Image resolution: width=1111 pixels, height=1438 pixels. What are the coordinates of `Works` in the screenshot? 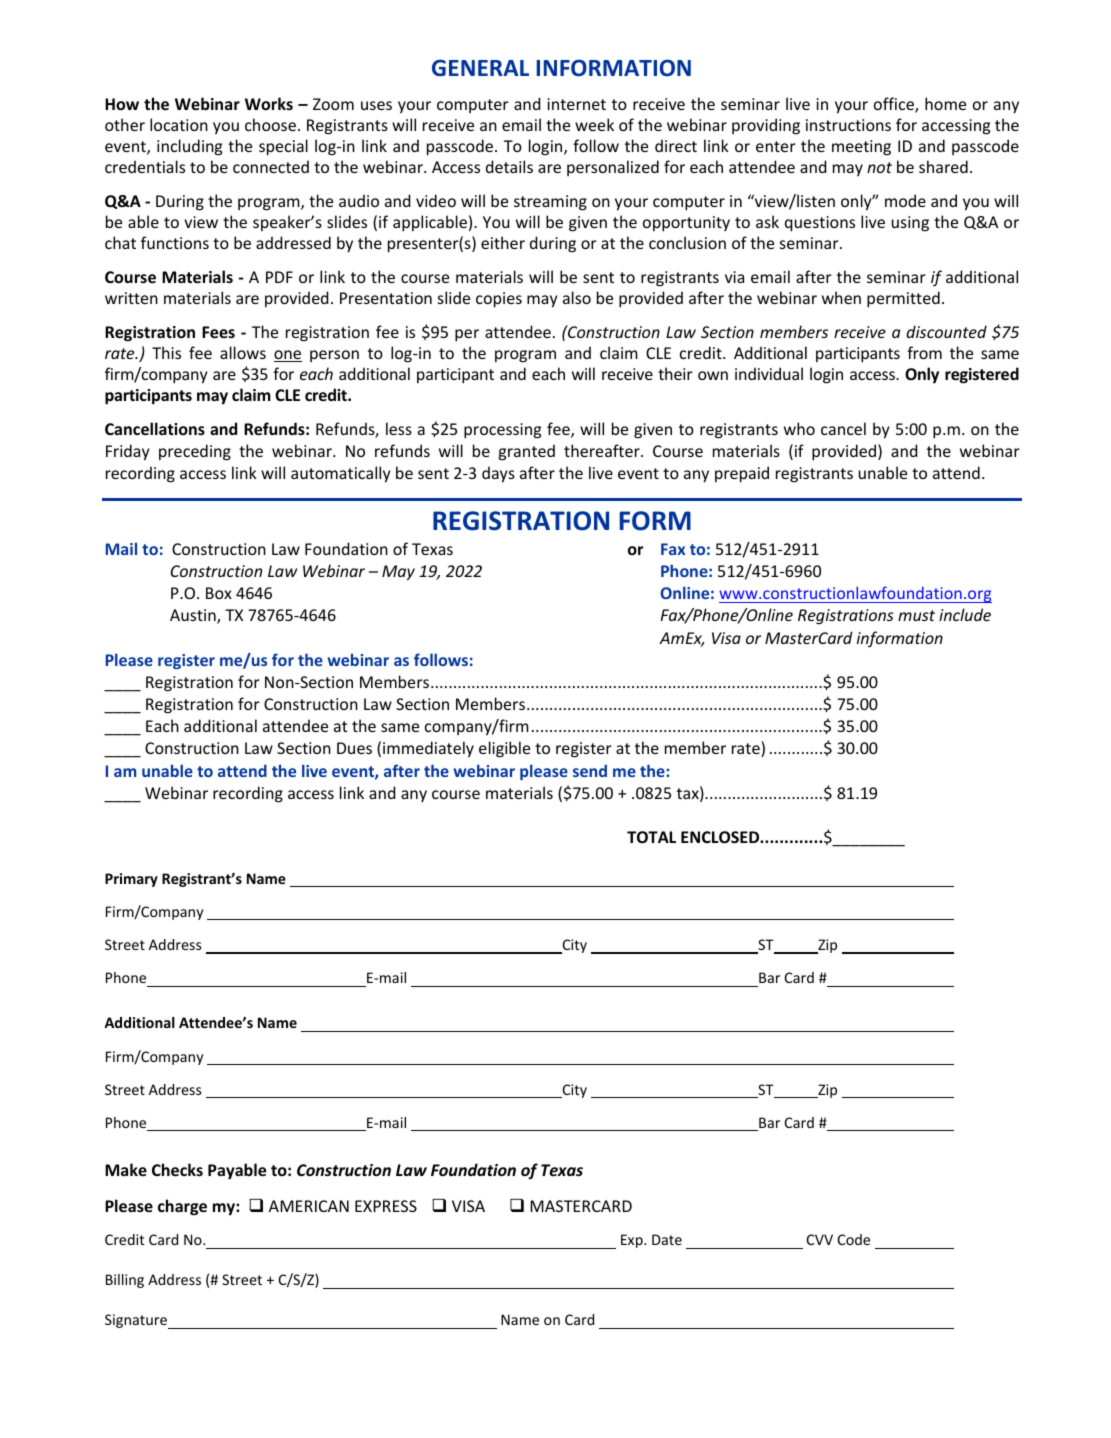 It's located at (269, 103).
